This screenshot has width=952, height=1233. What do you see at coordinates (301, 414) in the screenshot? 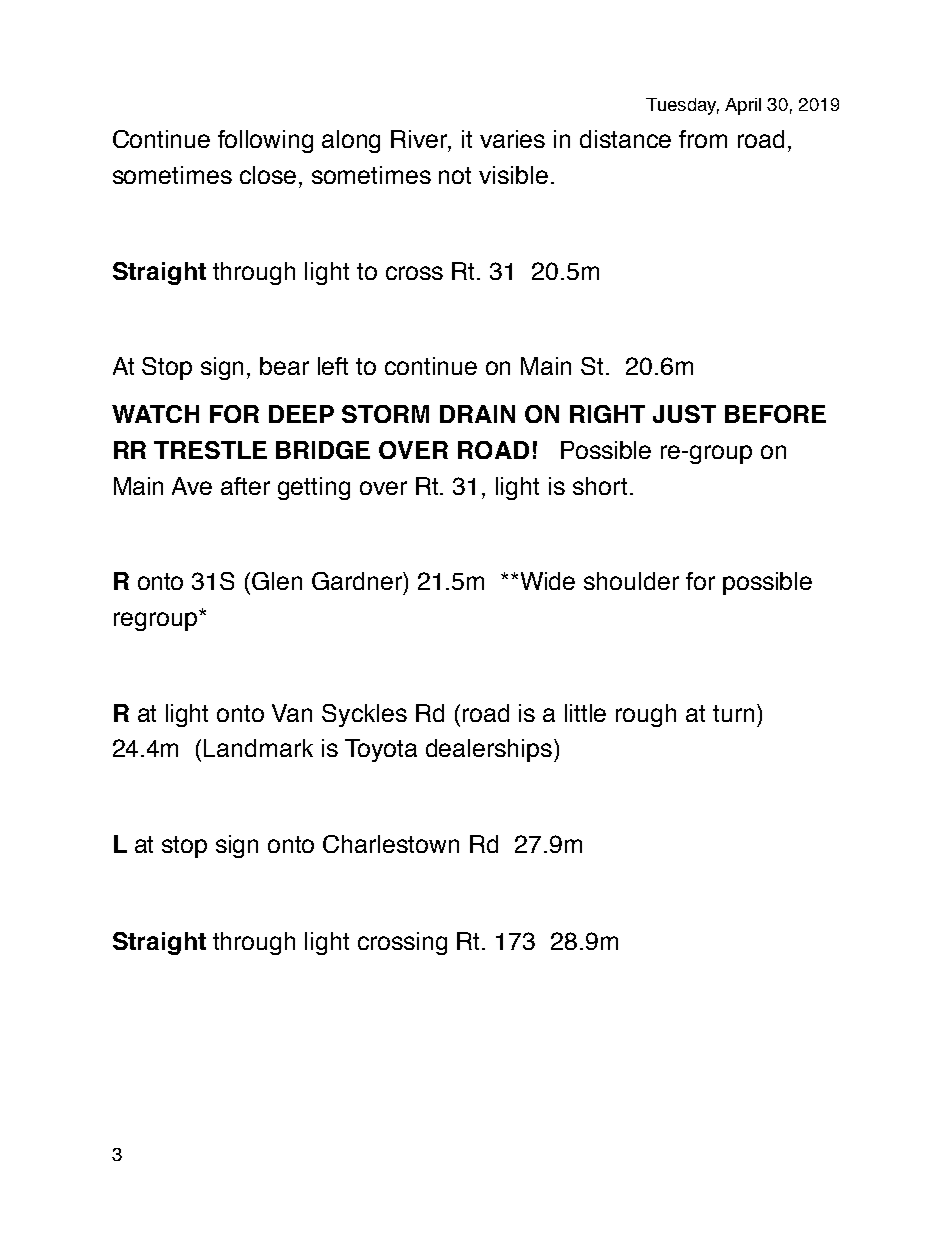
I see `DEEP` at bounding box center [301, 414].
